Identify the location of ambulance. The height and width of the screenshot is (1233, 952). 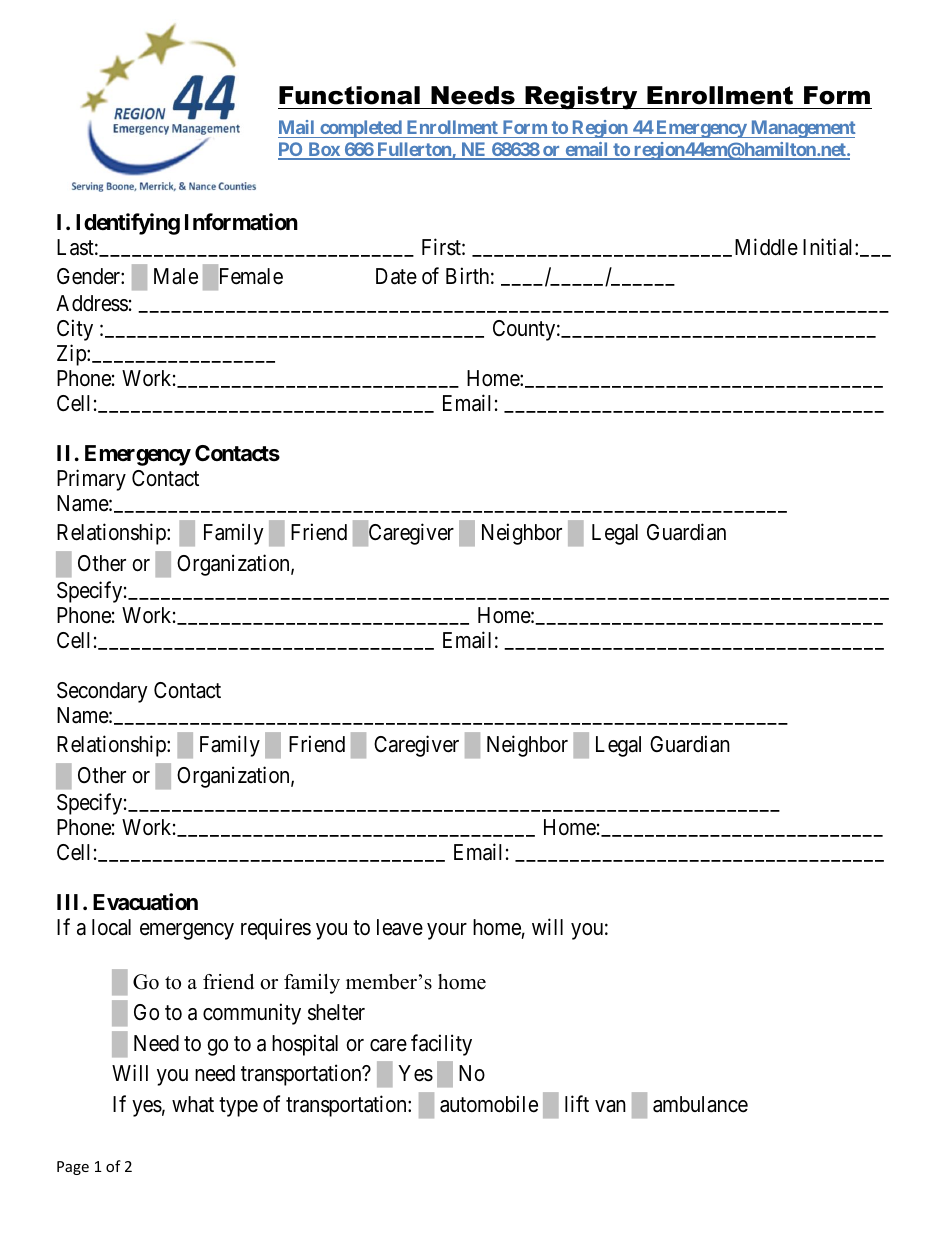
(700, 1104).
